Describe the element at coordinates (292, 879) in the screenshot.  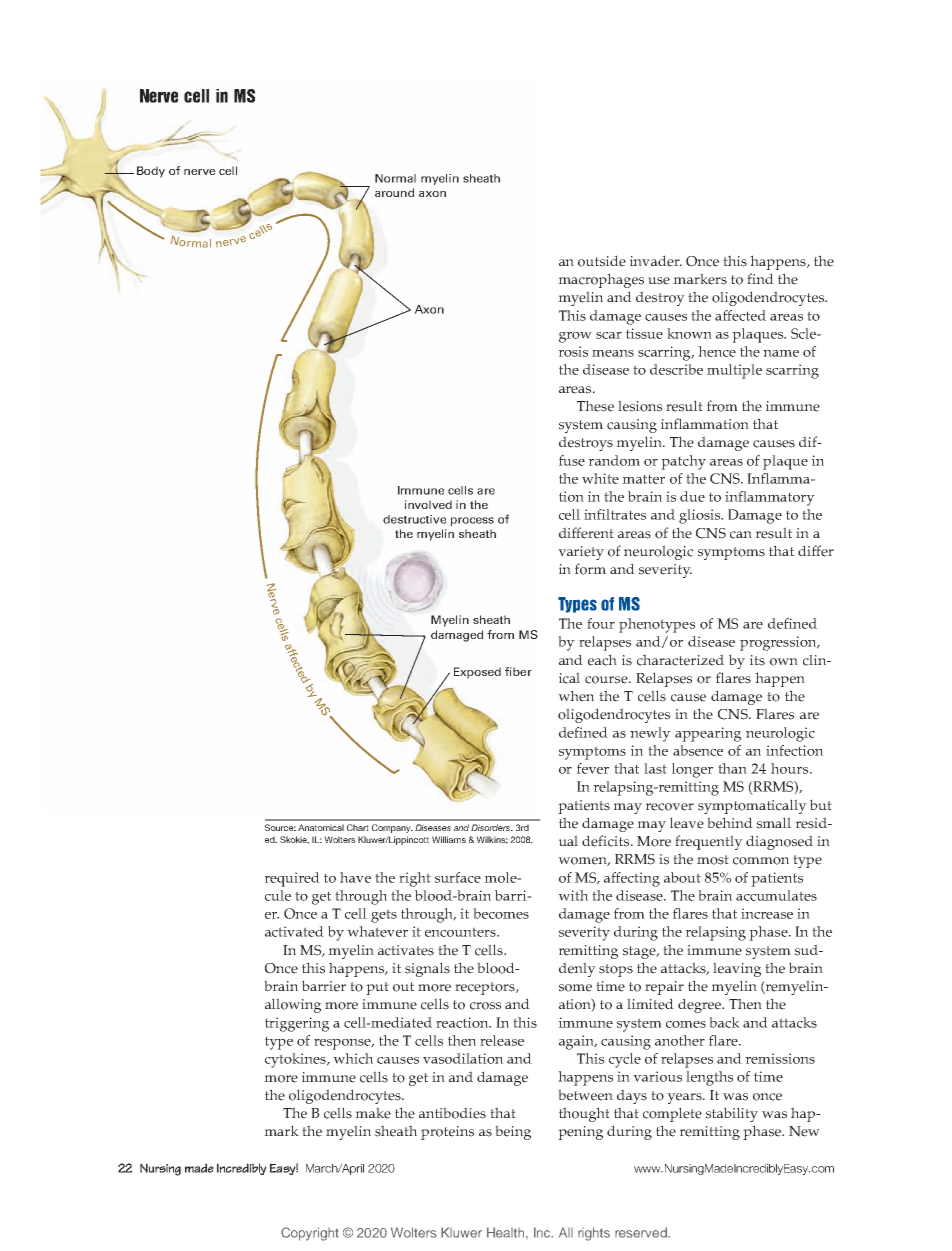
I see `required` at that location.
